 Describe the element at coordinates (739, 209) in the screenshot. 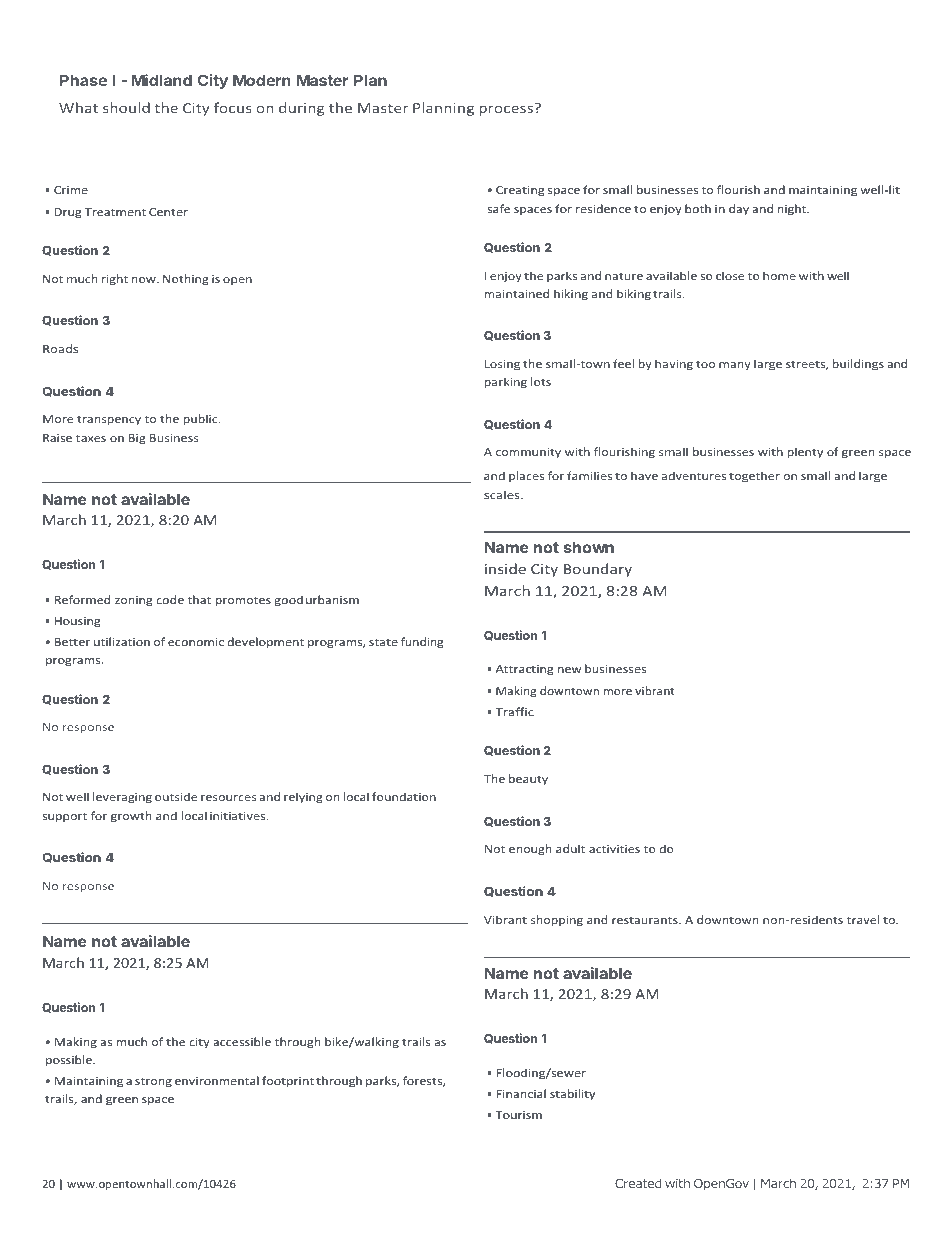

I see `day` at that location.
